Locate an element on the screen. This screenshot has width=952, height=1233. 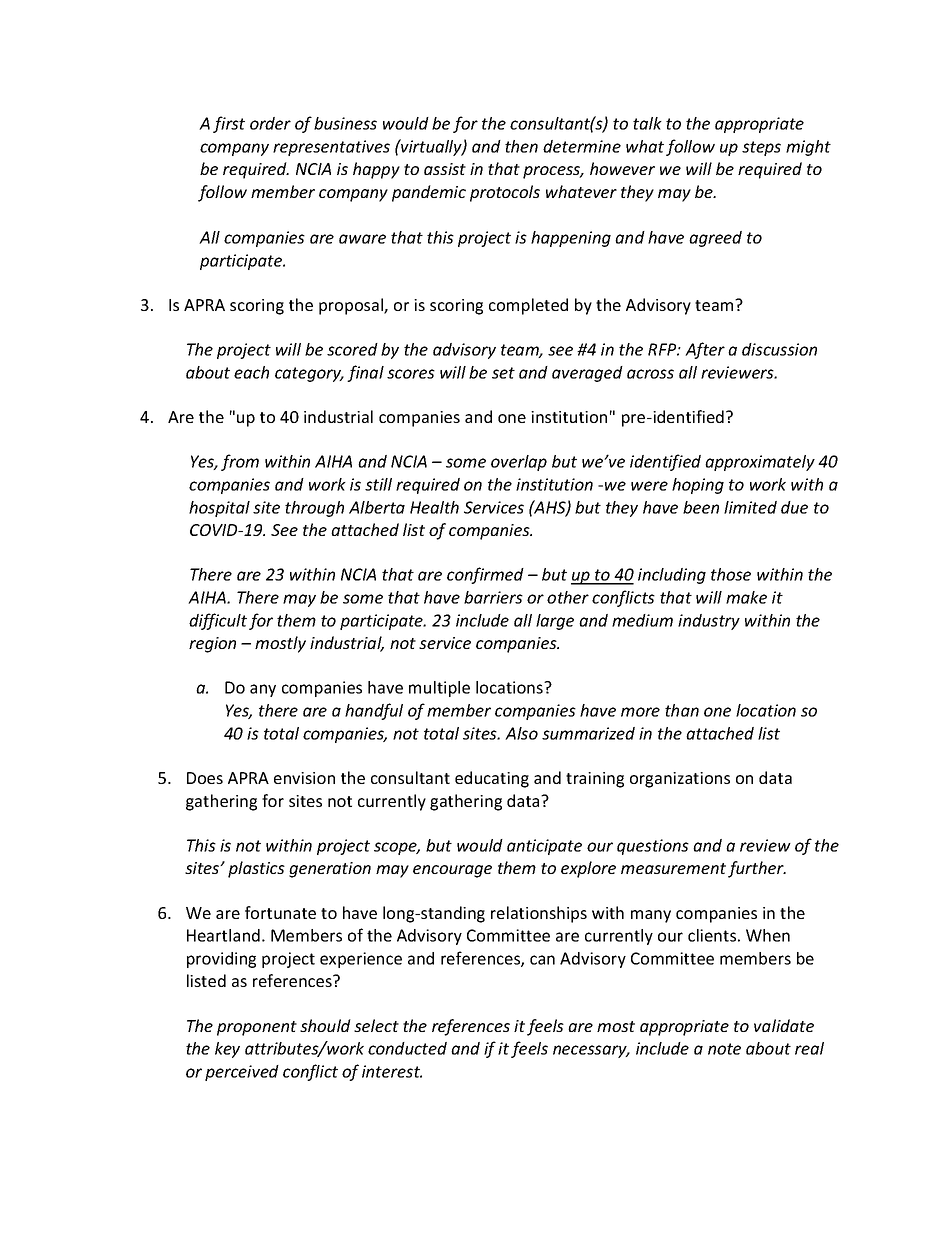
difficult is located at coordinates (218, 621).
